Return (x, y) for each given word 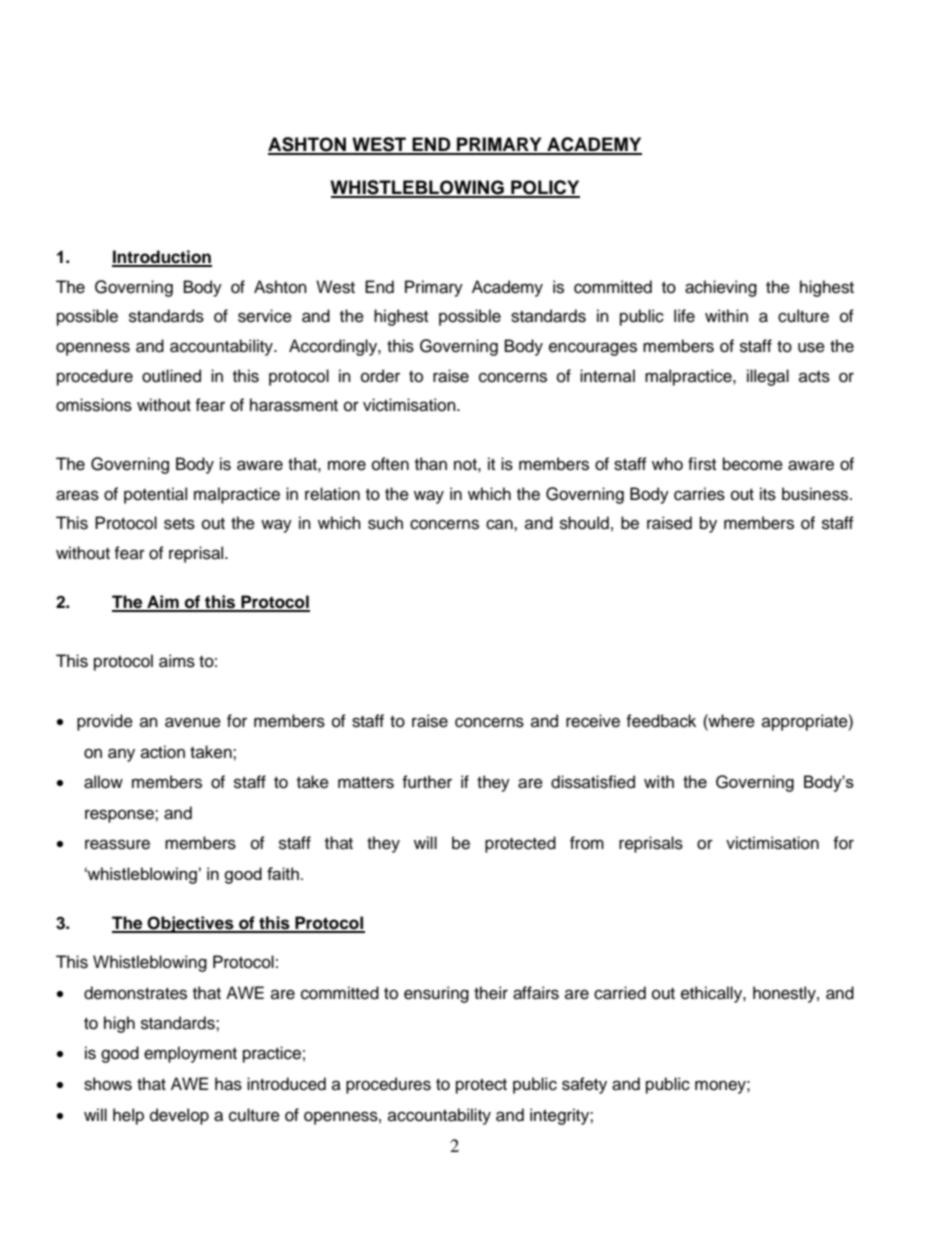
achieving (721, 288)
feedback (661, 721)
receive (593, 721)
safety (584, 1085)
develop (179, 1116)
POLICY (544, 188)
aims (177, 661)
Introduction (162, 258)
